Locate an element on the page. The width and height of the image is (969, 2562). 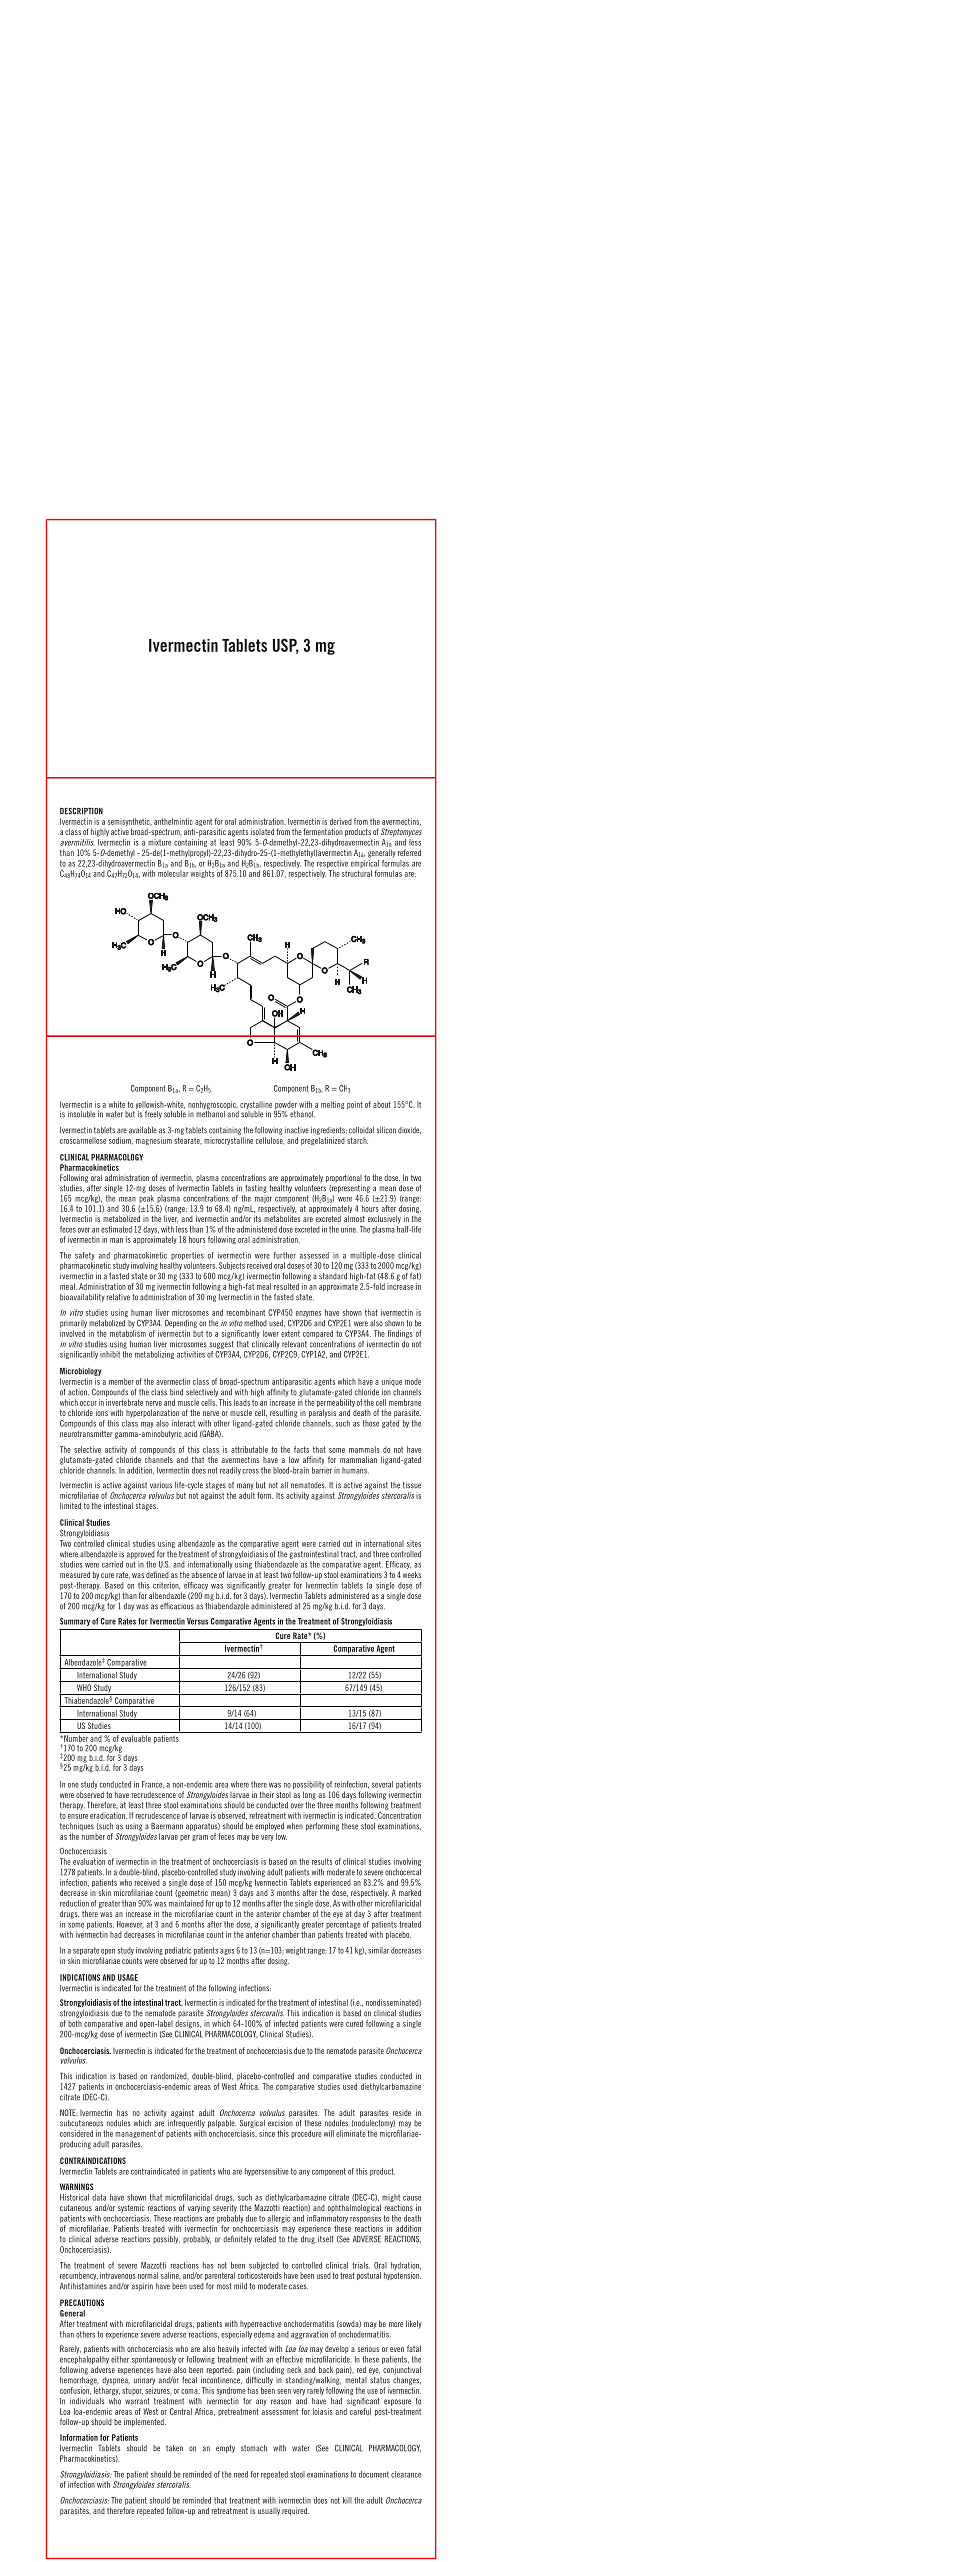
need is located at coordinates (241, 2474).
